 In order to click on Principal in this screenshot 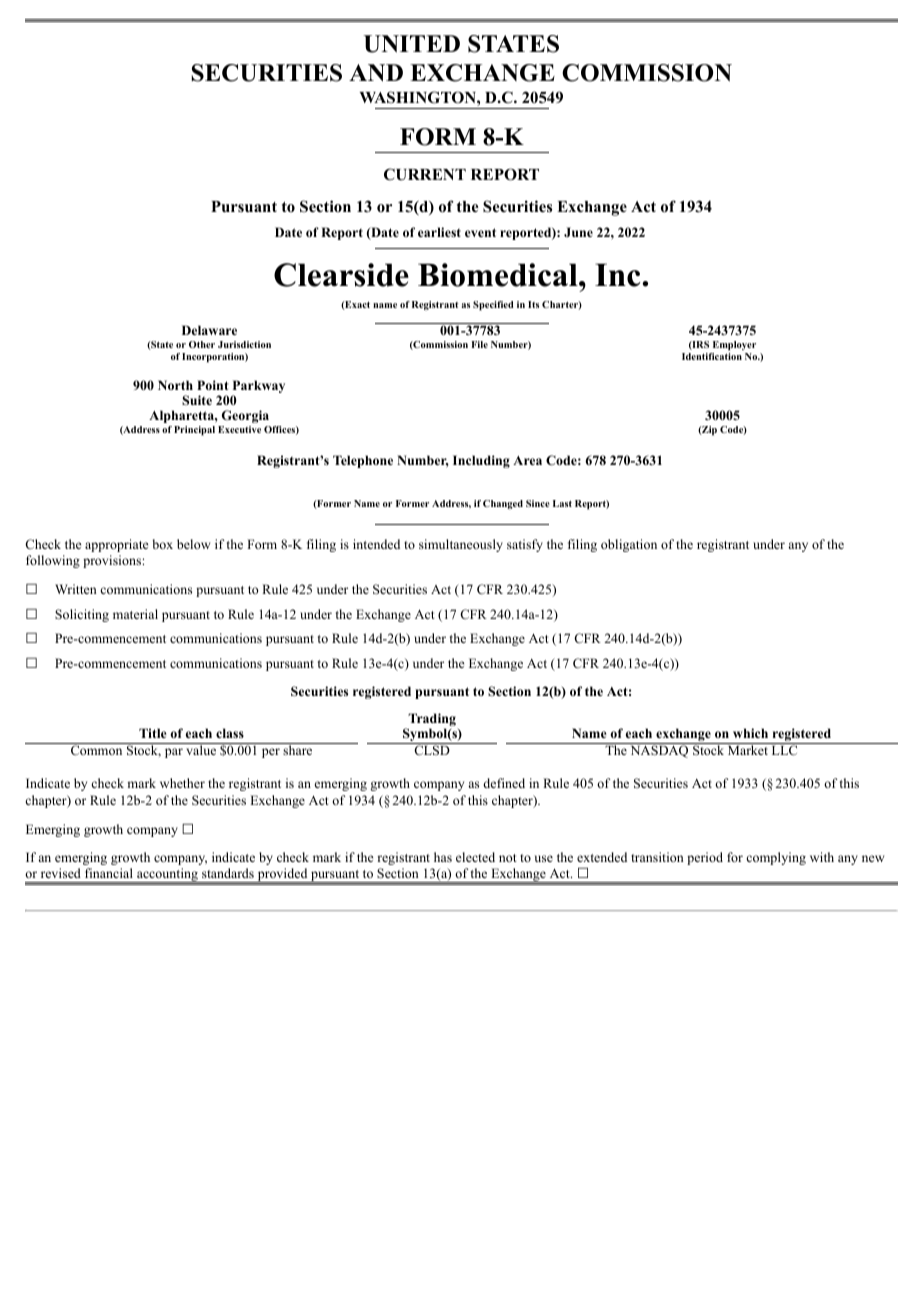, I will do `click(194, 431)`.
